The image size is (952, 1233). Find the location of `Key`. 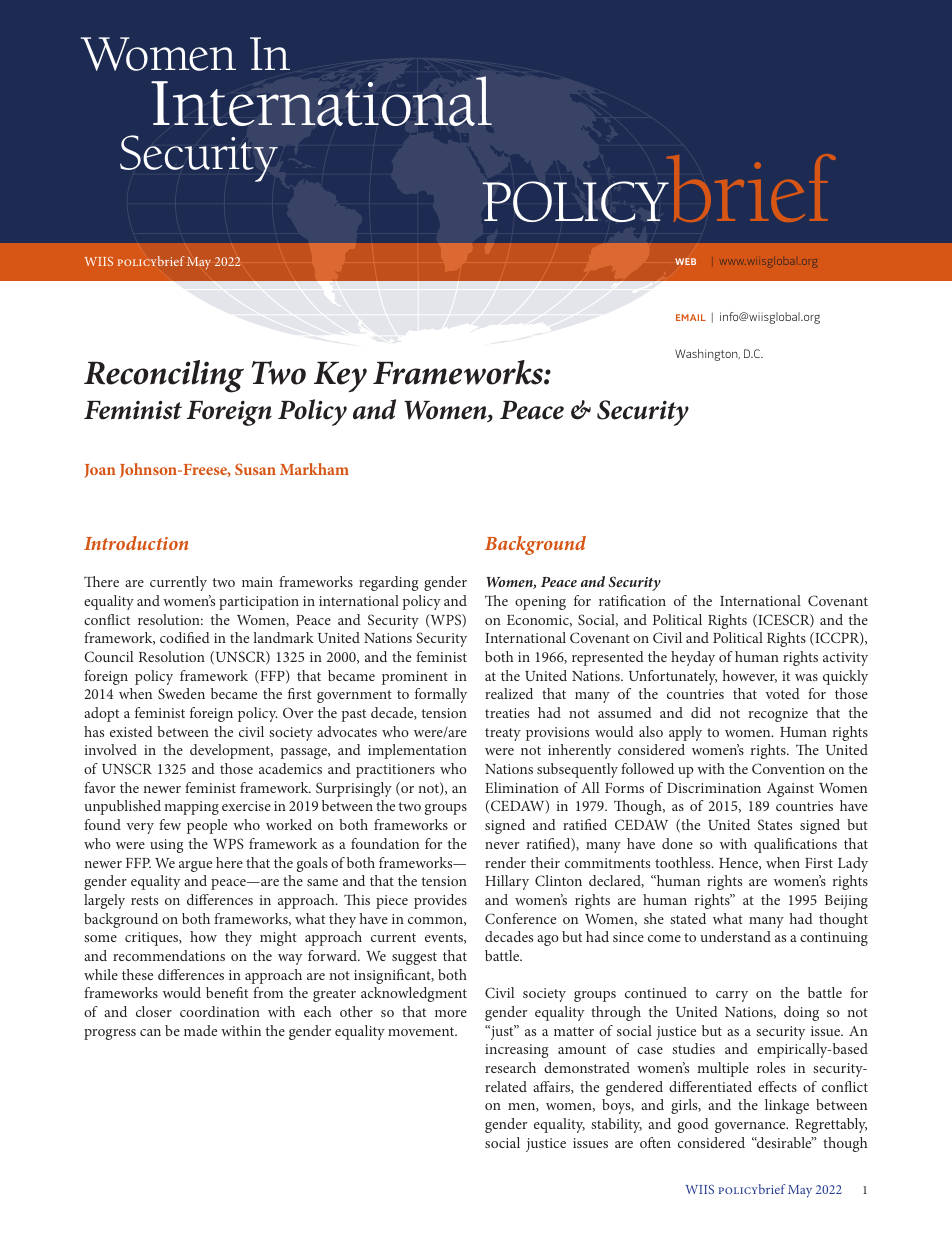

Key is located at coordinates (340, 377).
